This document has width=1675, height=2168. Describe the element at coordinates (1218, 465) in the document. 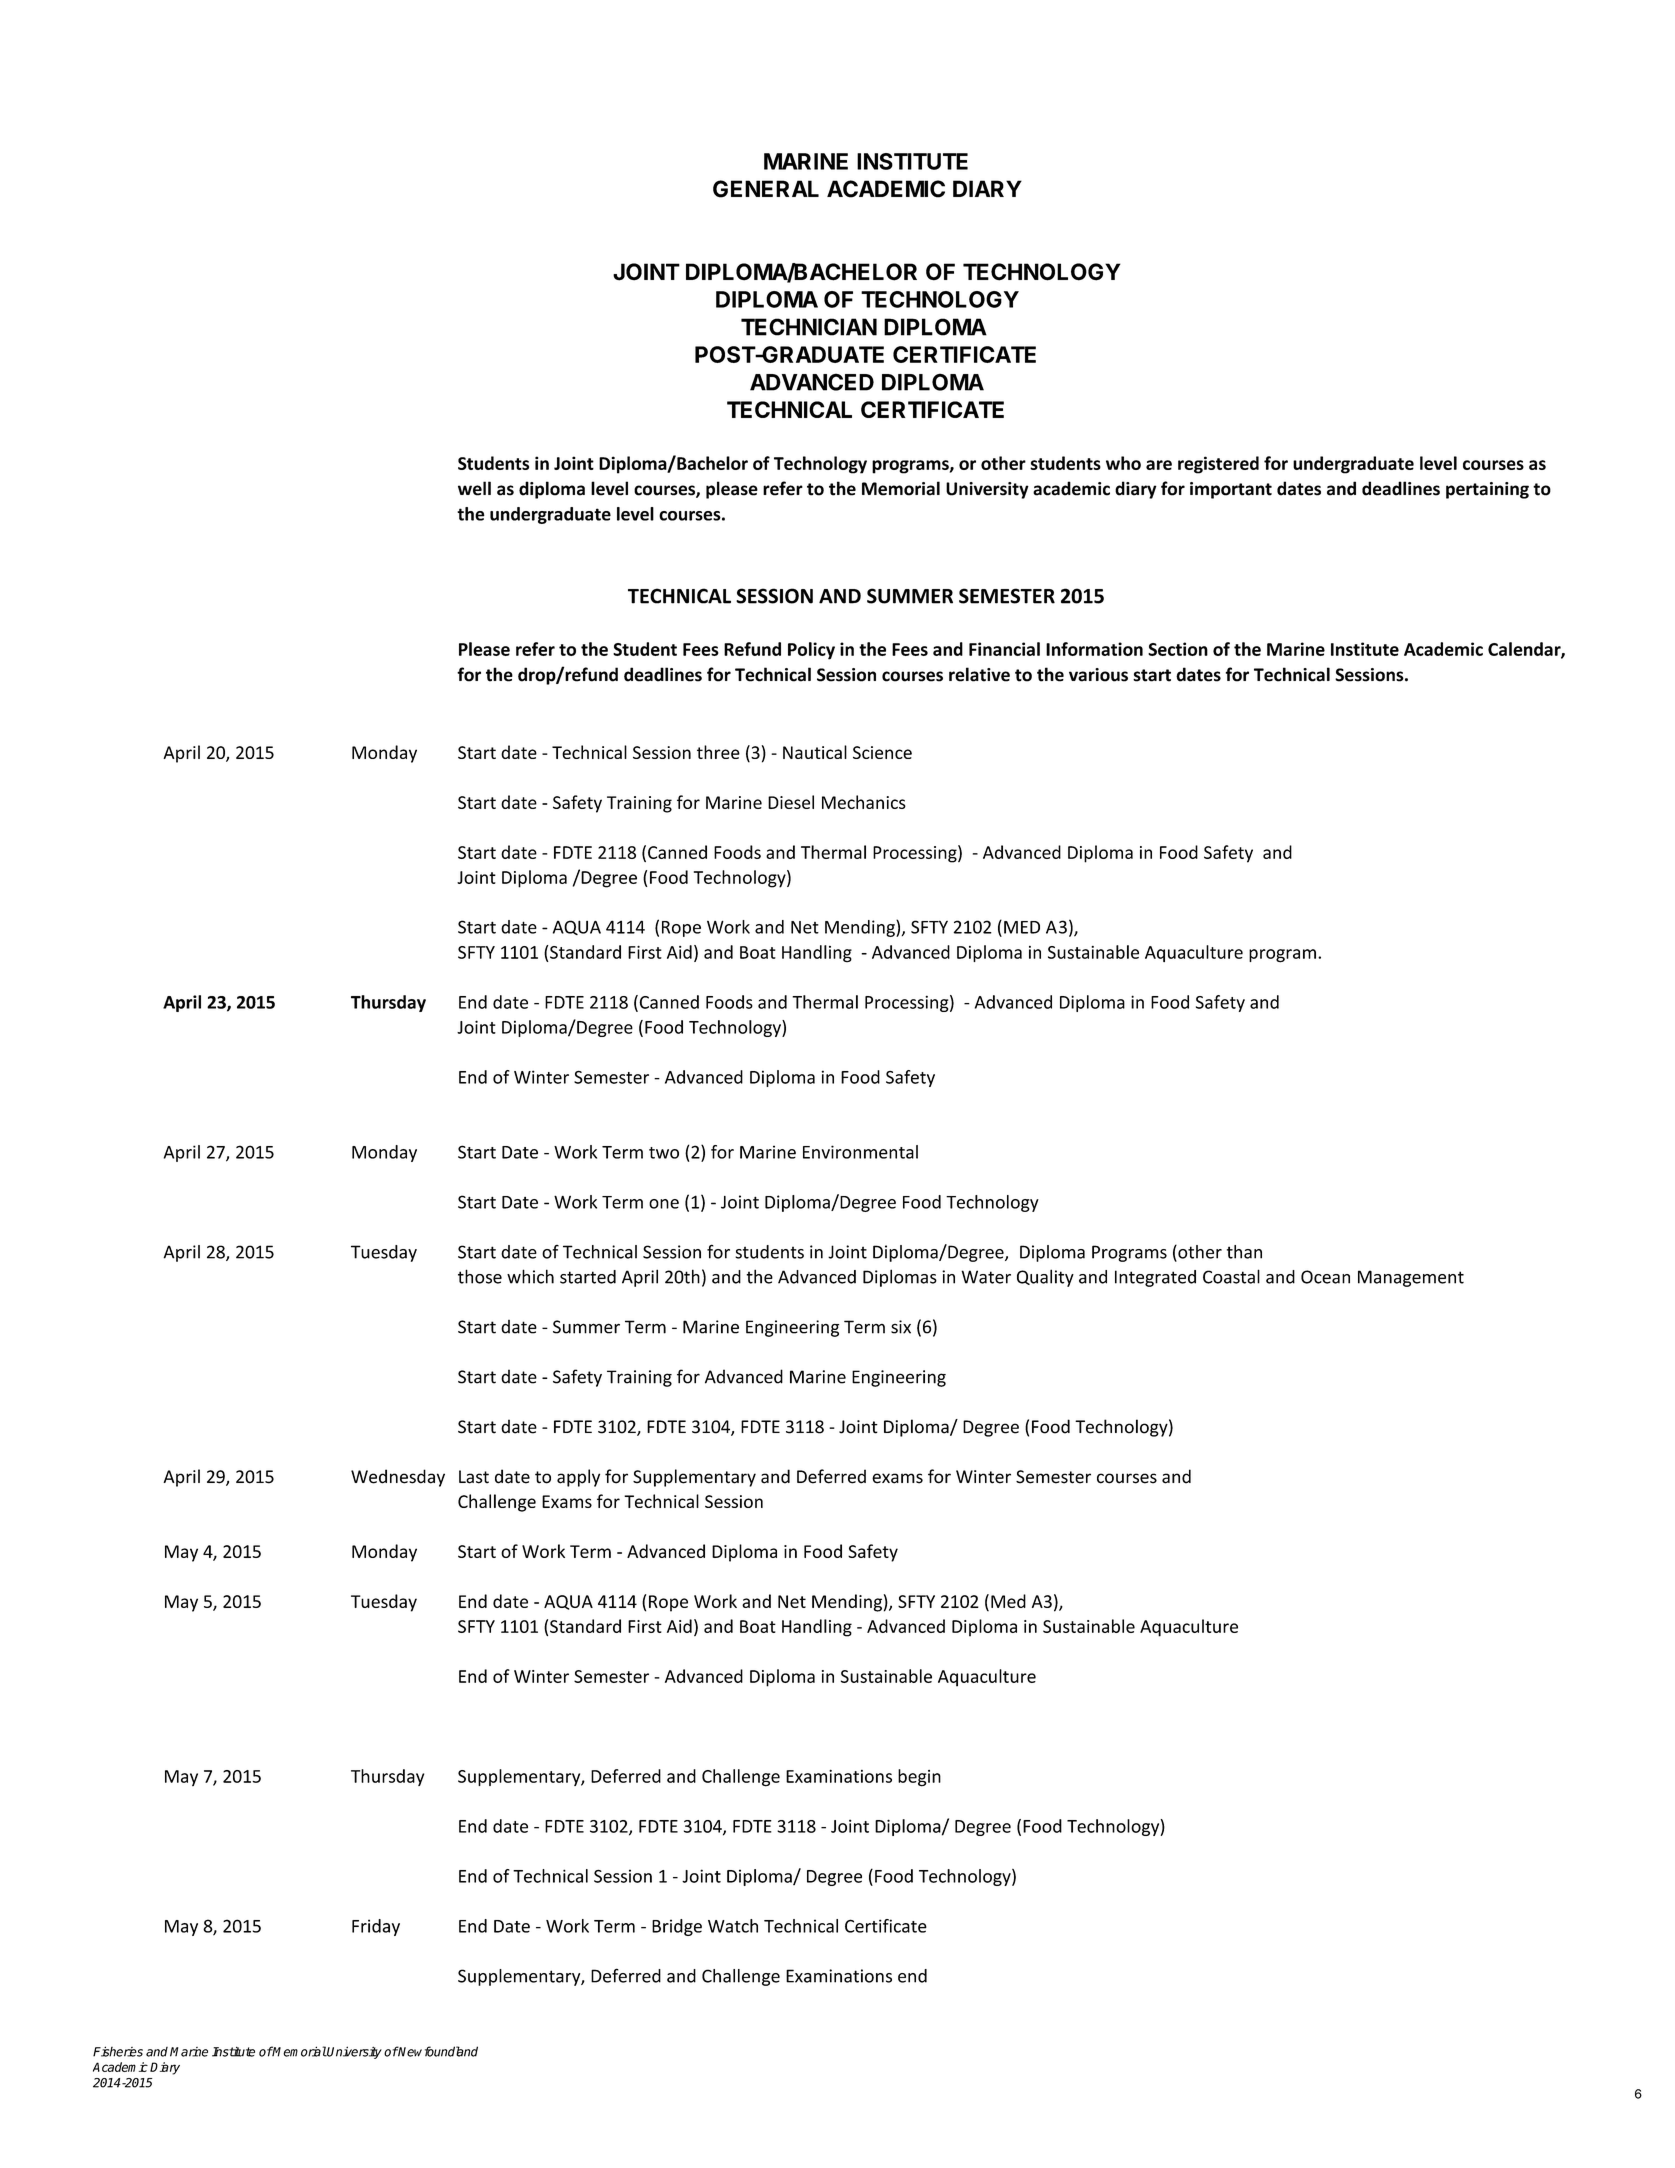

I see `registered` at that location.
